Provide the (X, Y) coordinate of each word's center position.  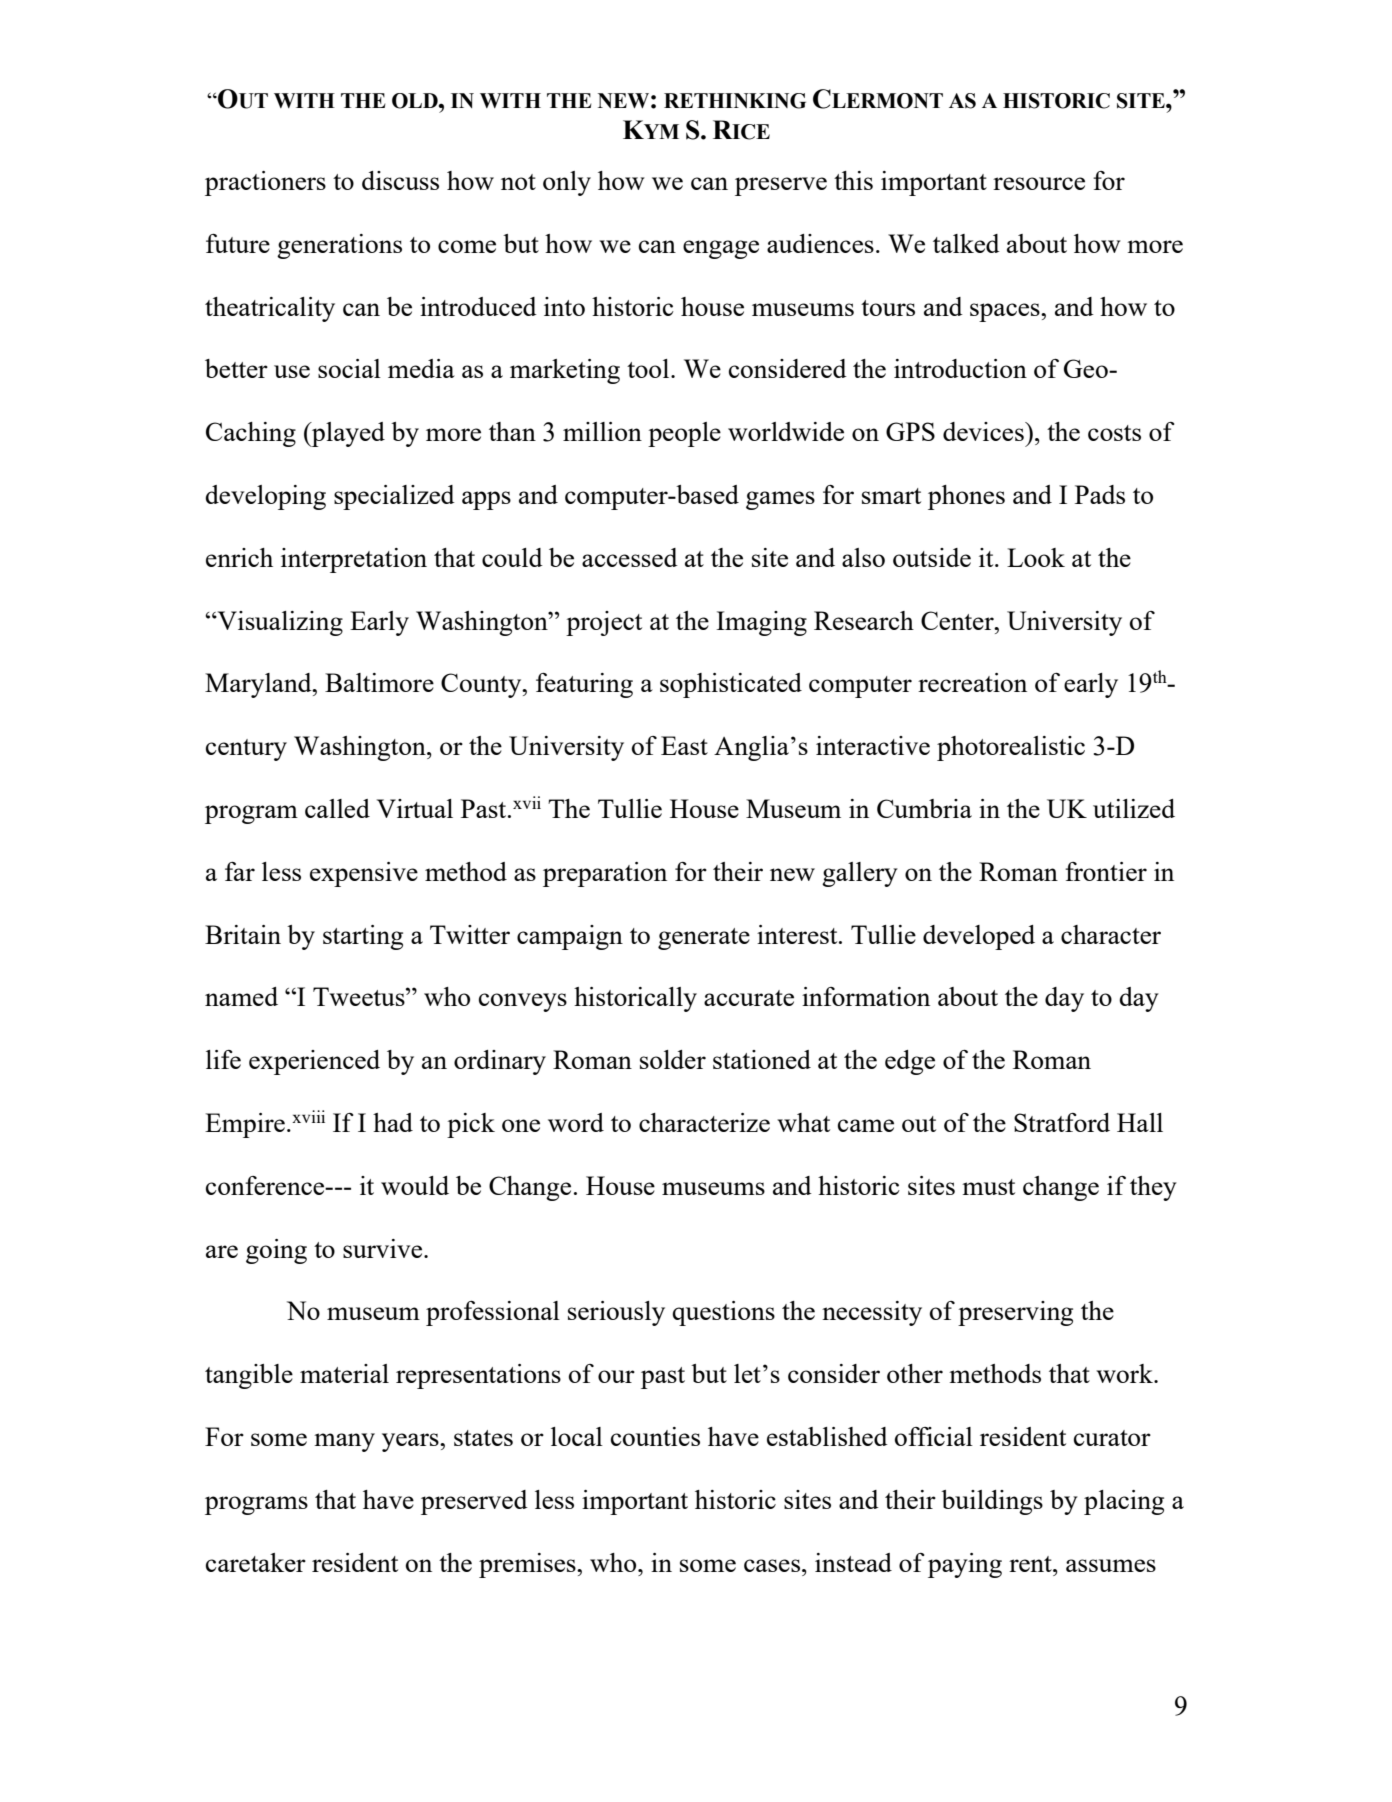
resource (1039, 183)
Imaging (761, 623)
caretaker (256, 1562)
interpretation (354, 560)
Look (1036, 557)
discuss (400, 180)
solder (673, 1059)
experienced (314, 1062)
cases (772, 1565)
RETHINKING (735, 101)
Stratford (1062, 1122)
